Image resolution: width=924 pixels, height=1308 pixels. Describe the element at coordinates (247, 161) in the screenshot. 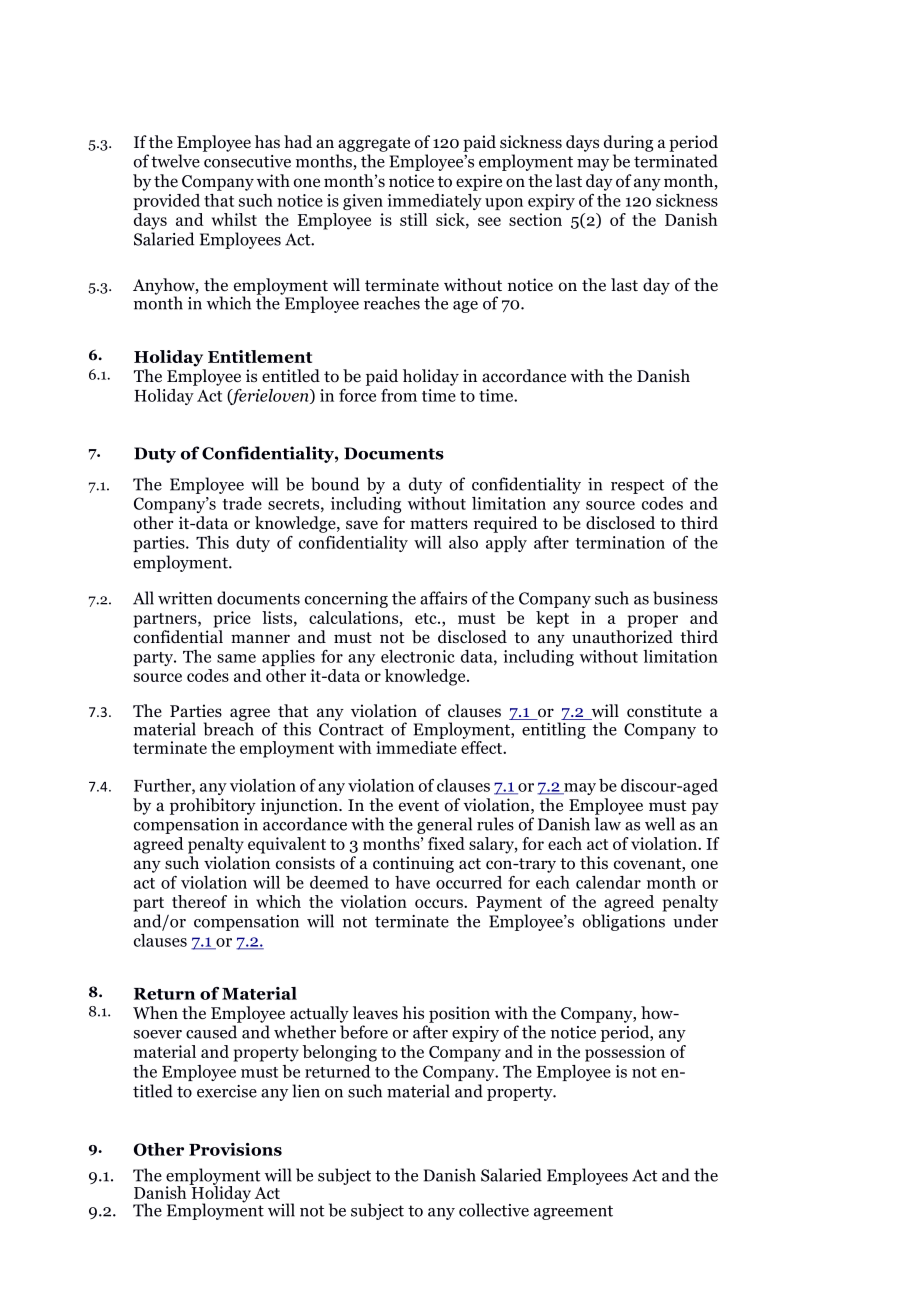

I see `consecutive` at that location.
